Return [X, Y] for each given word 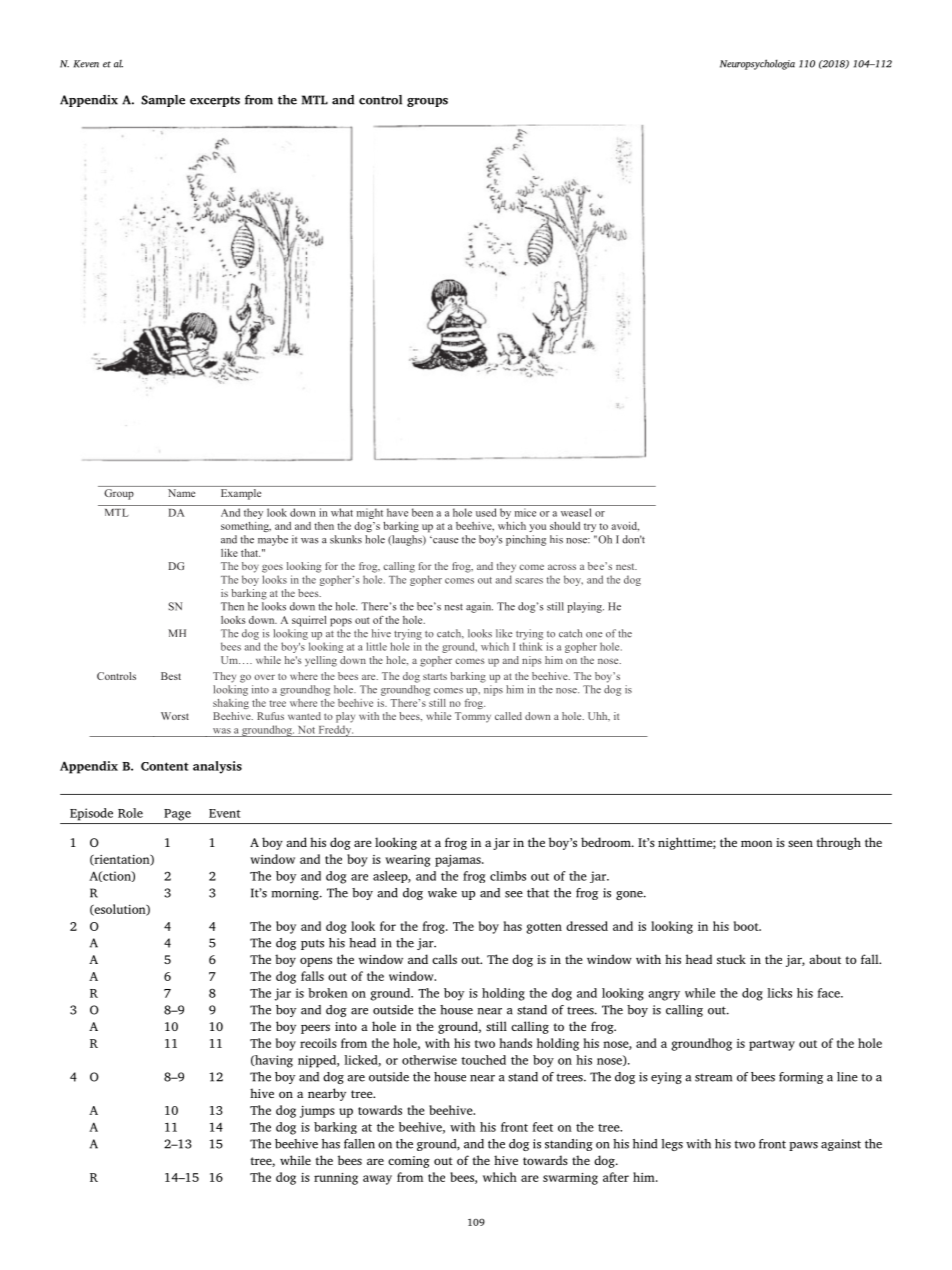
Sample [163, 101]
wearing [408, 861]
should [565, 526]
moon [756, 843]
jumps [317, 1112]
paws [803, 1146]
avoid [625, 526]
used [486, 512]
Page [177, 815]
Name [181, 493]
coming [409, 1162]
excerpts [215, 101]
